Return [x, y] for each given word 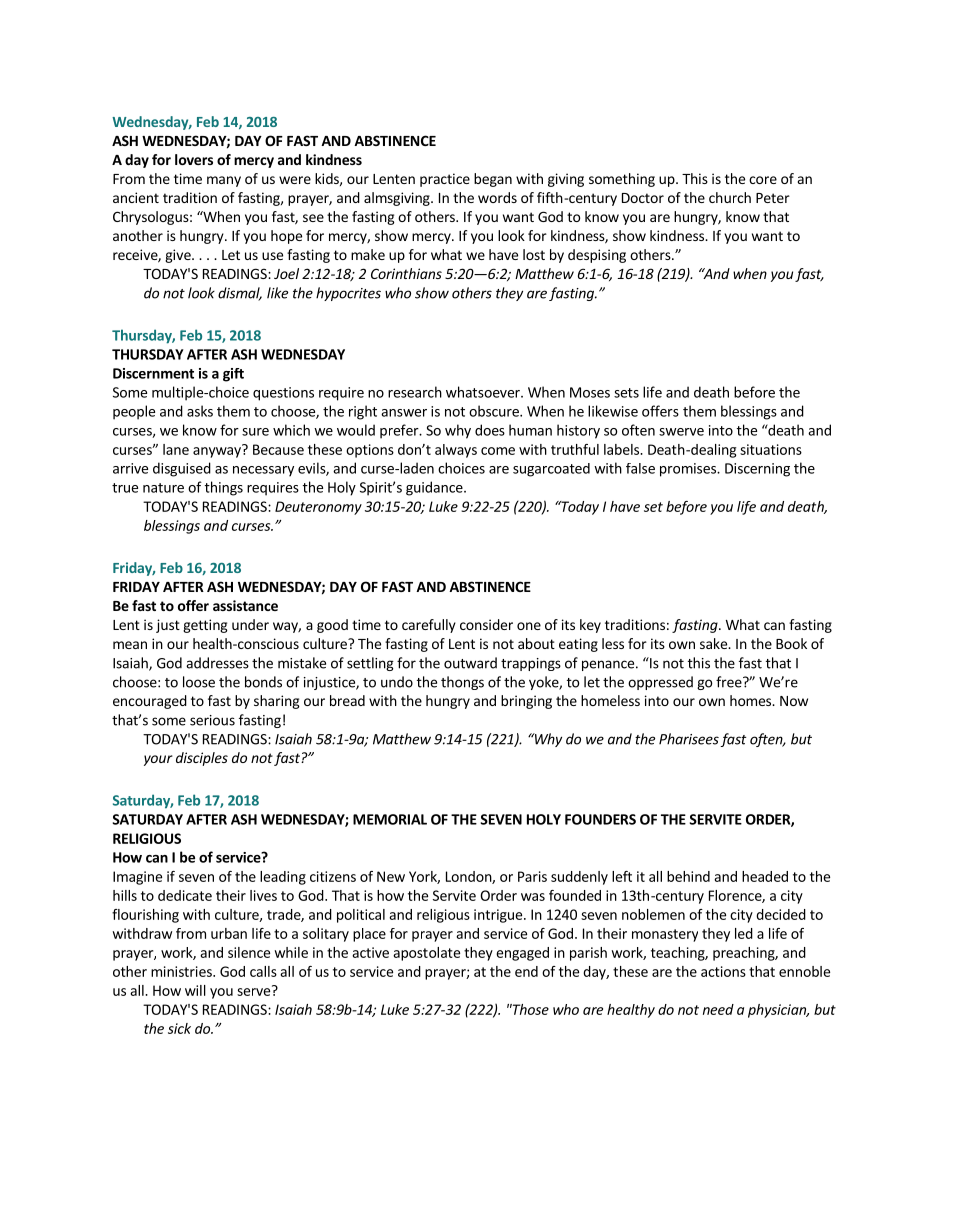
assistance [245, 605]
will [195, 990]
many [224, 181]
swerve [681, 432]
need [718, 1009]
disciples [202, 759]
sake [714, 643]
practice [445, 180]
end [526, 971]
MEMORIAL [390, 819]
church [730, 197]
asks [200, 411]
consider [486, 624]
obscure [495, 411]
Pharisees [689, 739]
